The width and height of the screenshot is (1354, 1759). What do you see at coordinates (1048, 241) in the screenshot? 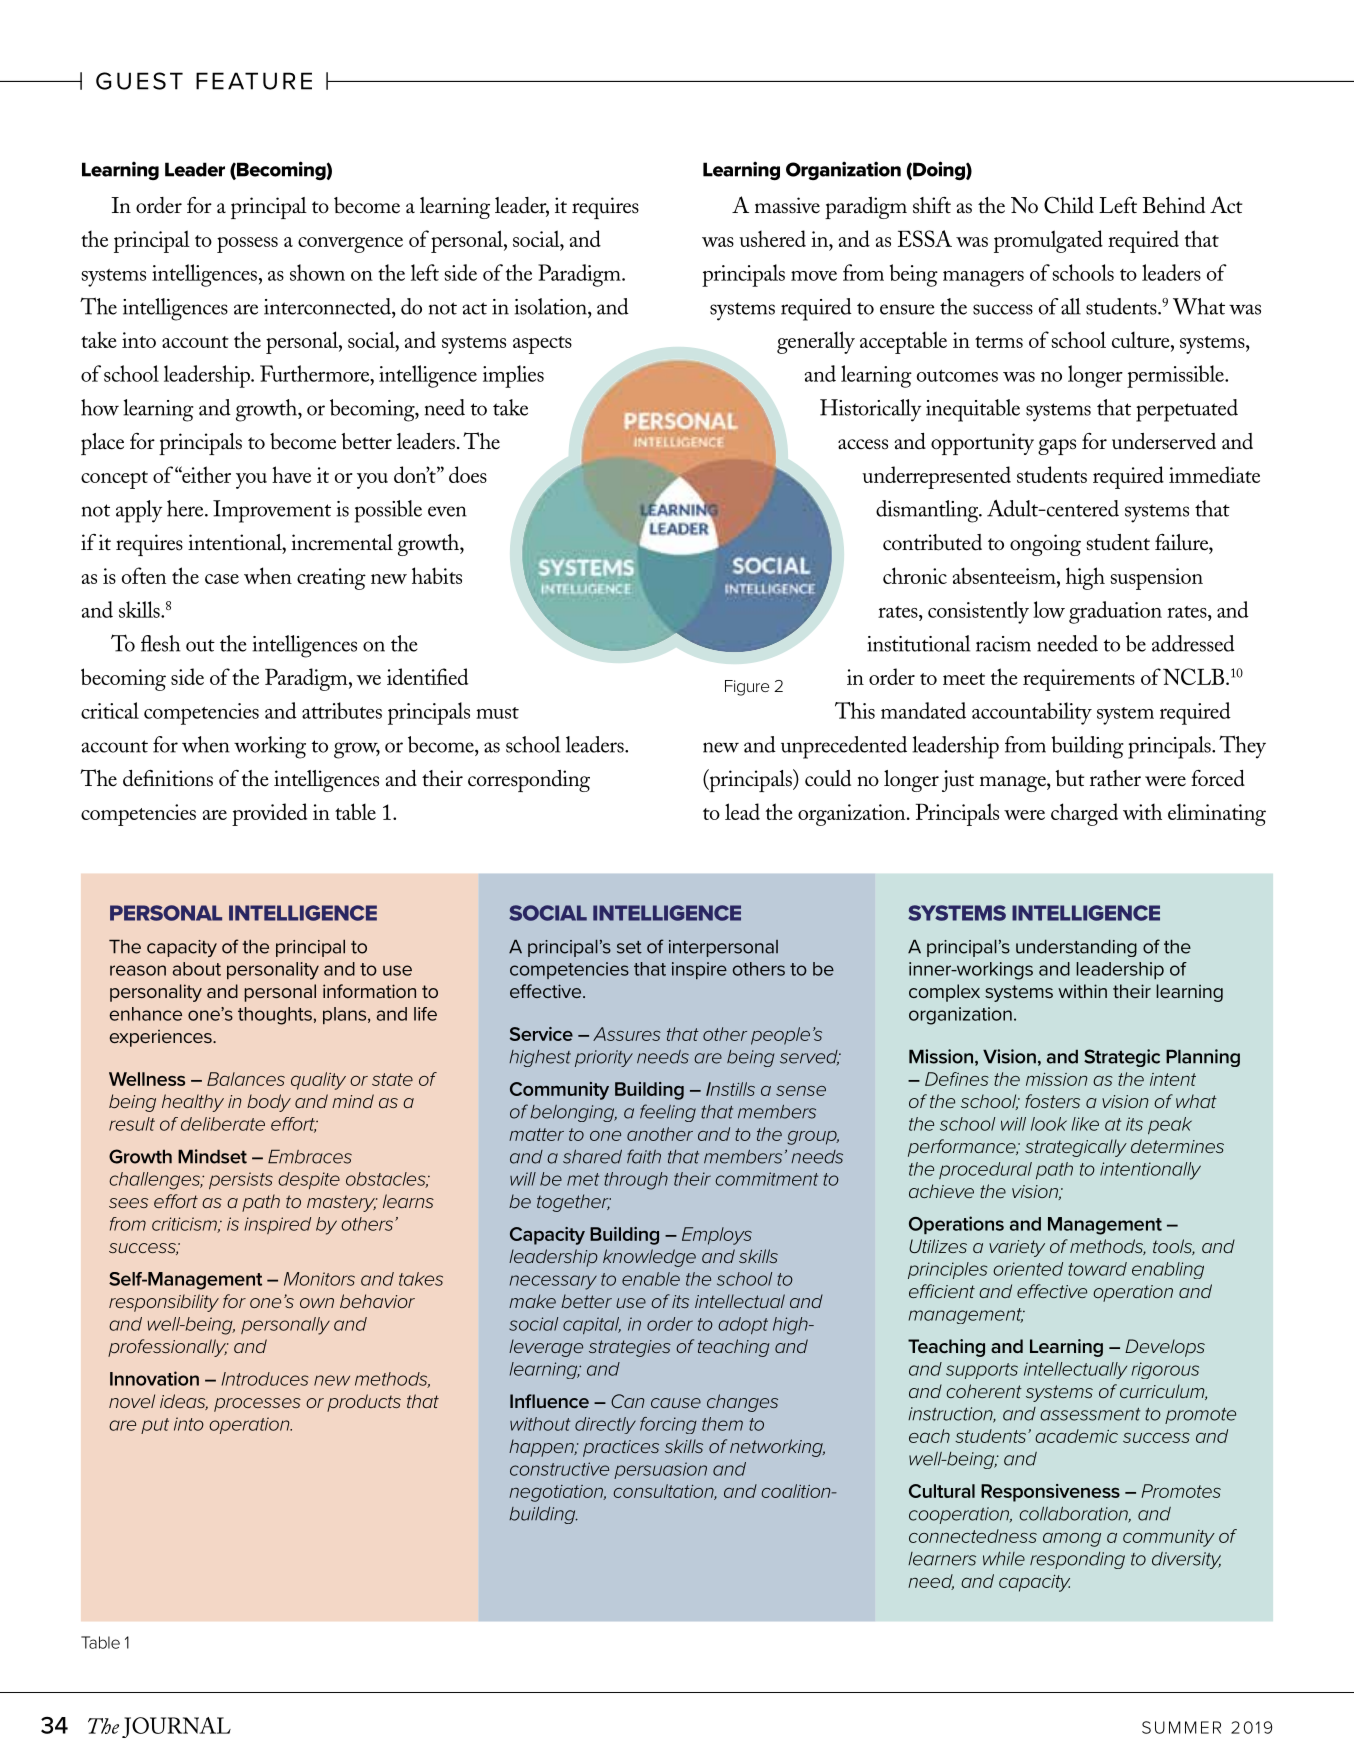
I see `promulgated` at bounding box center [1048, 241].
